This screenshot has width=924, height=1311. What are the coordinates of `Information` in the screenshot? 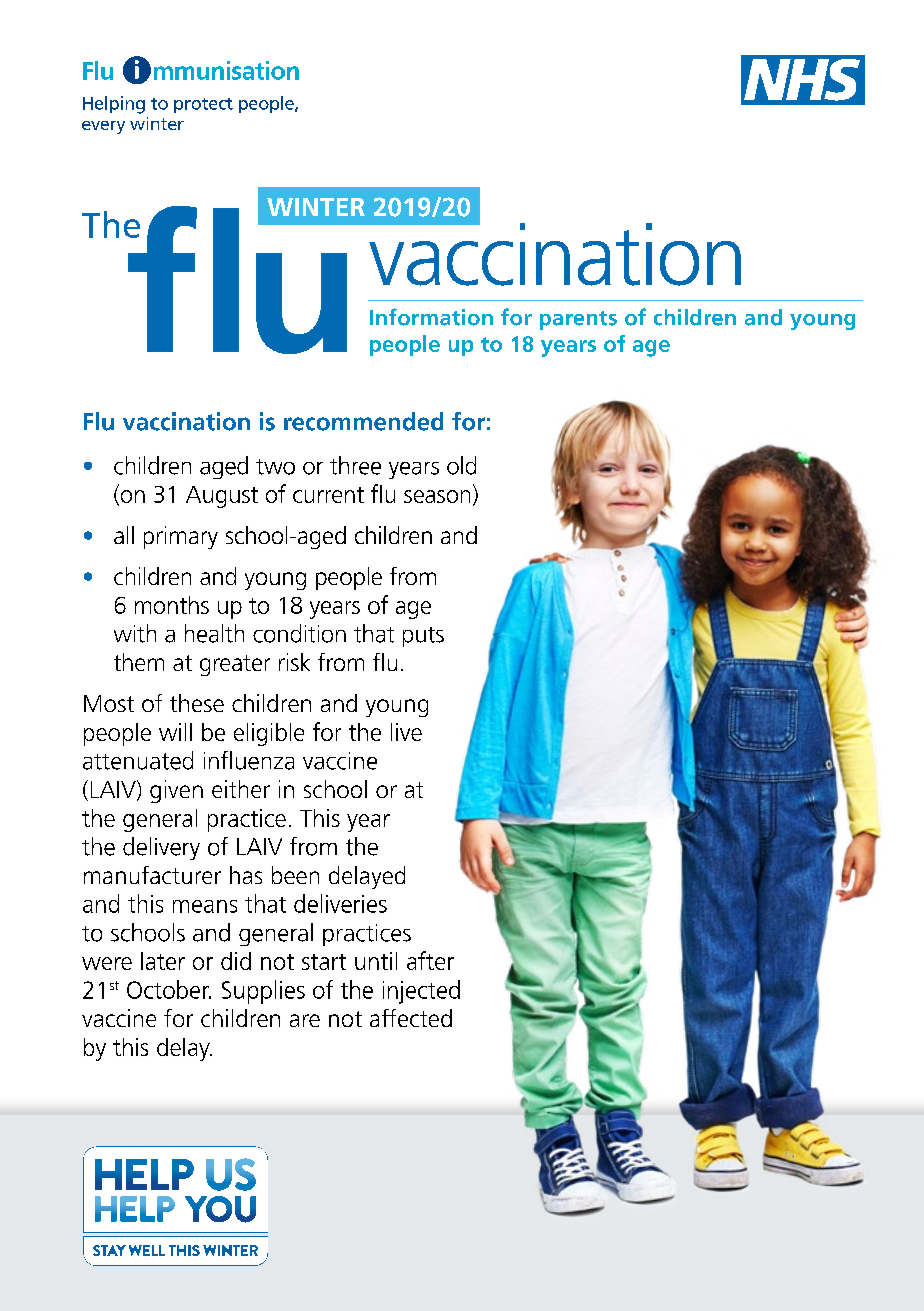 It's located at (431, 317).
